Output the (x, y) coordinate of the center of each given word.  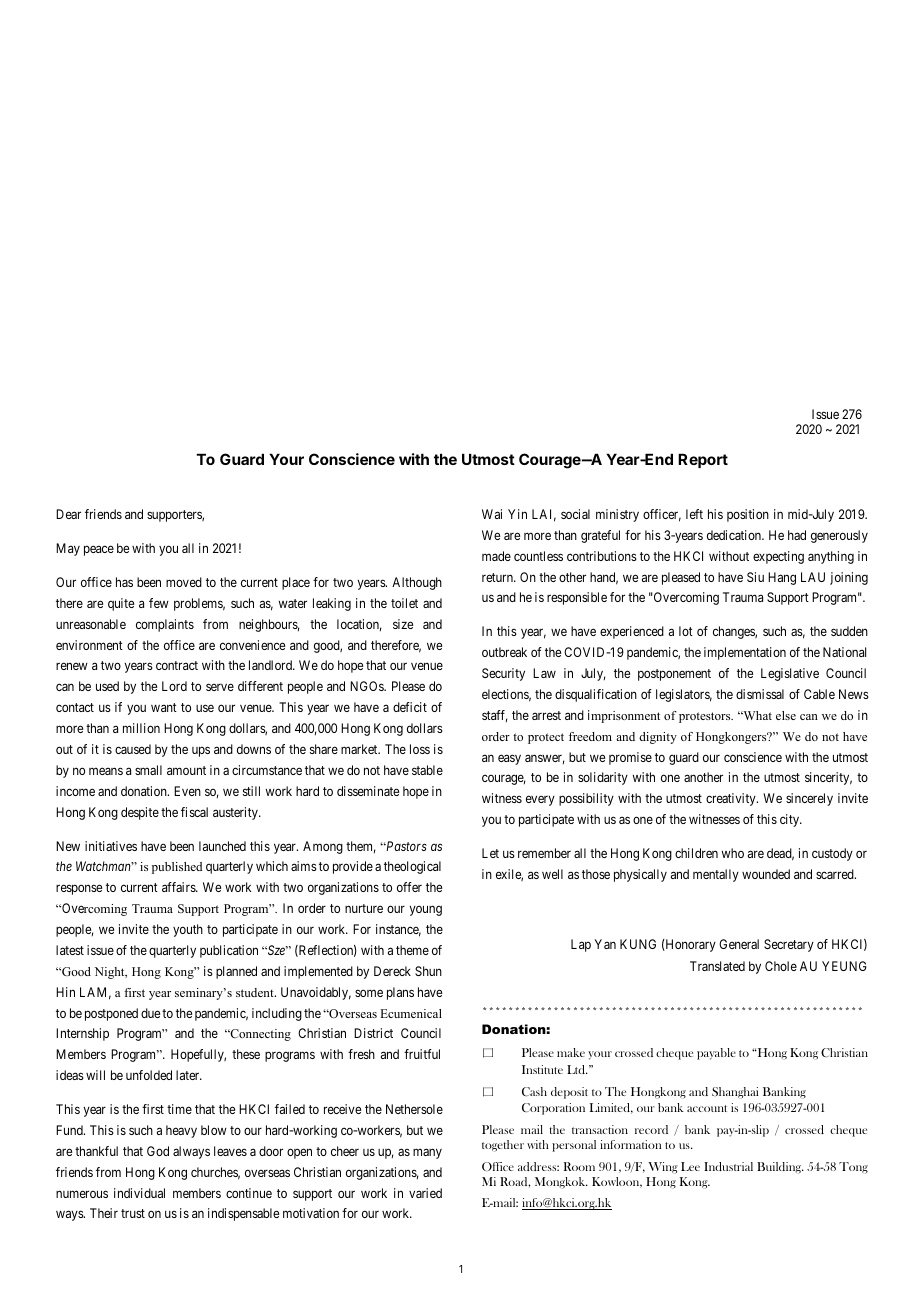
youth (188, 930)
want (164, 707)
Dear (68, 514)
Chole (781, 966)
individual (139, 1193)
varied (425, 1193)
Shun (428, 971)
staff (495, 716)
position (748, 515)
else (786, 715)
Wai (492, 514)
